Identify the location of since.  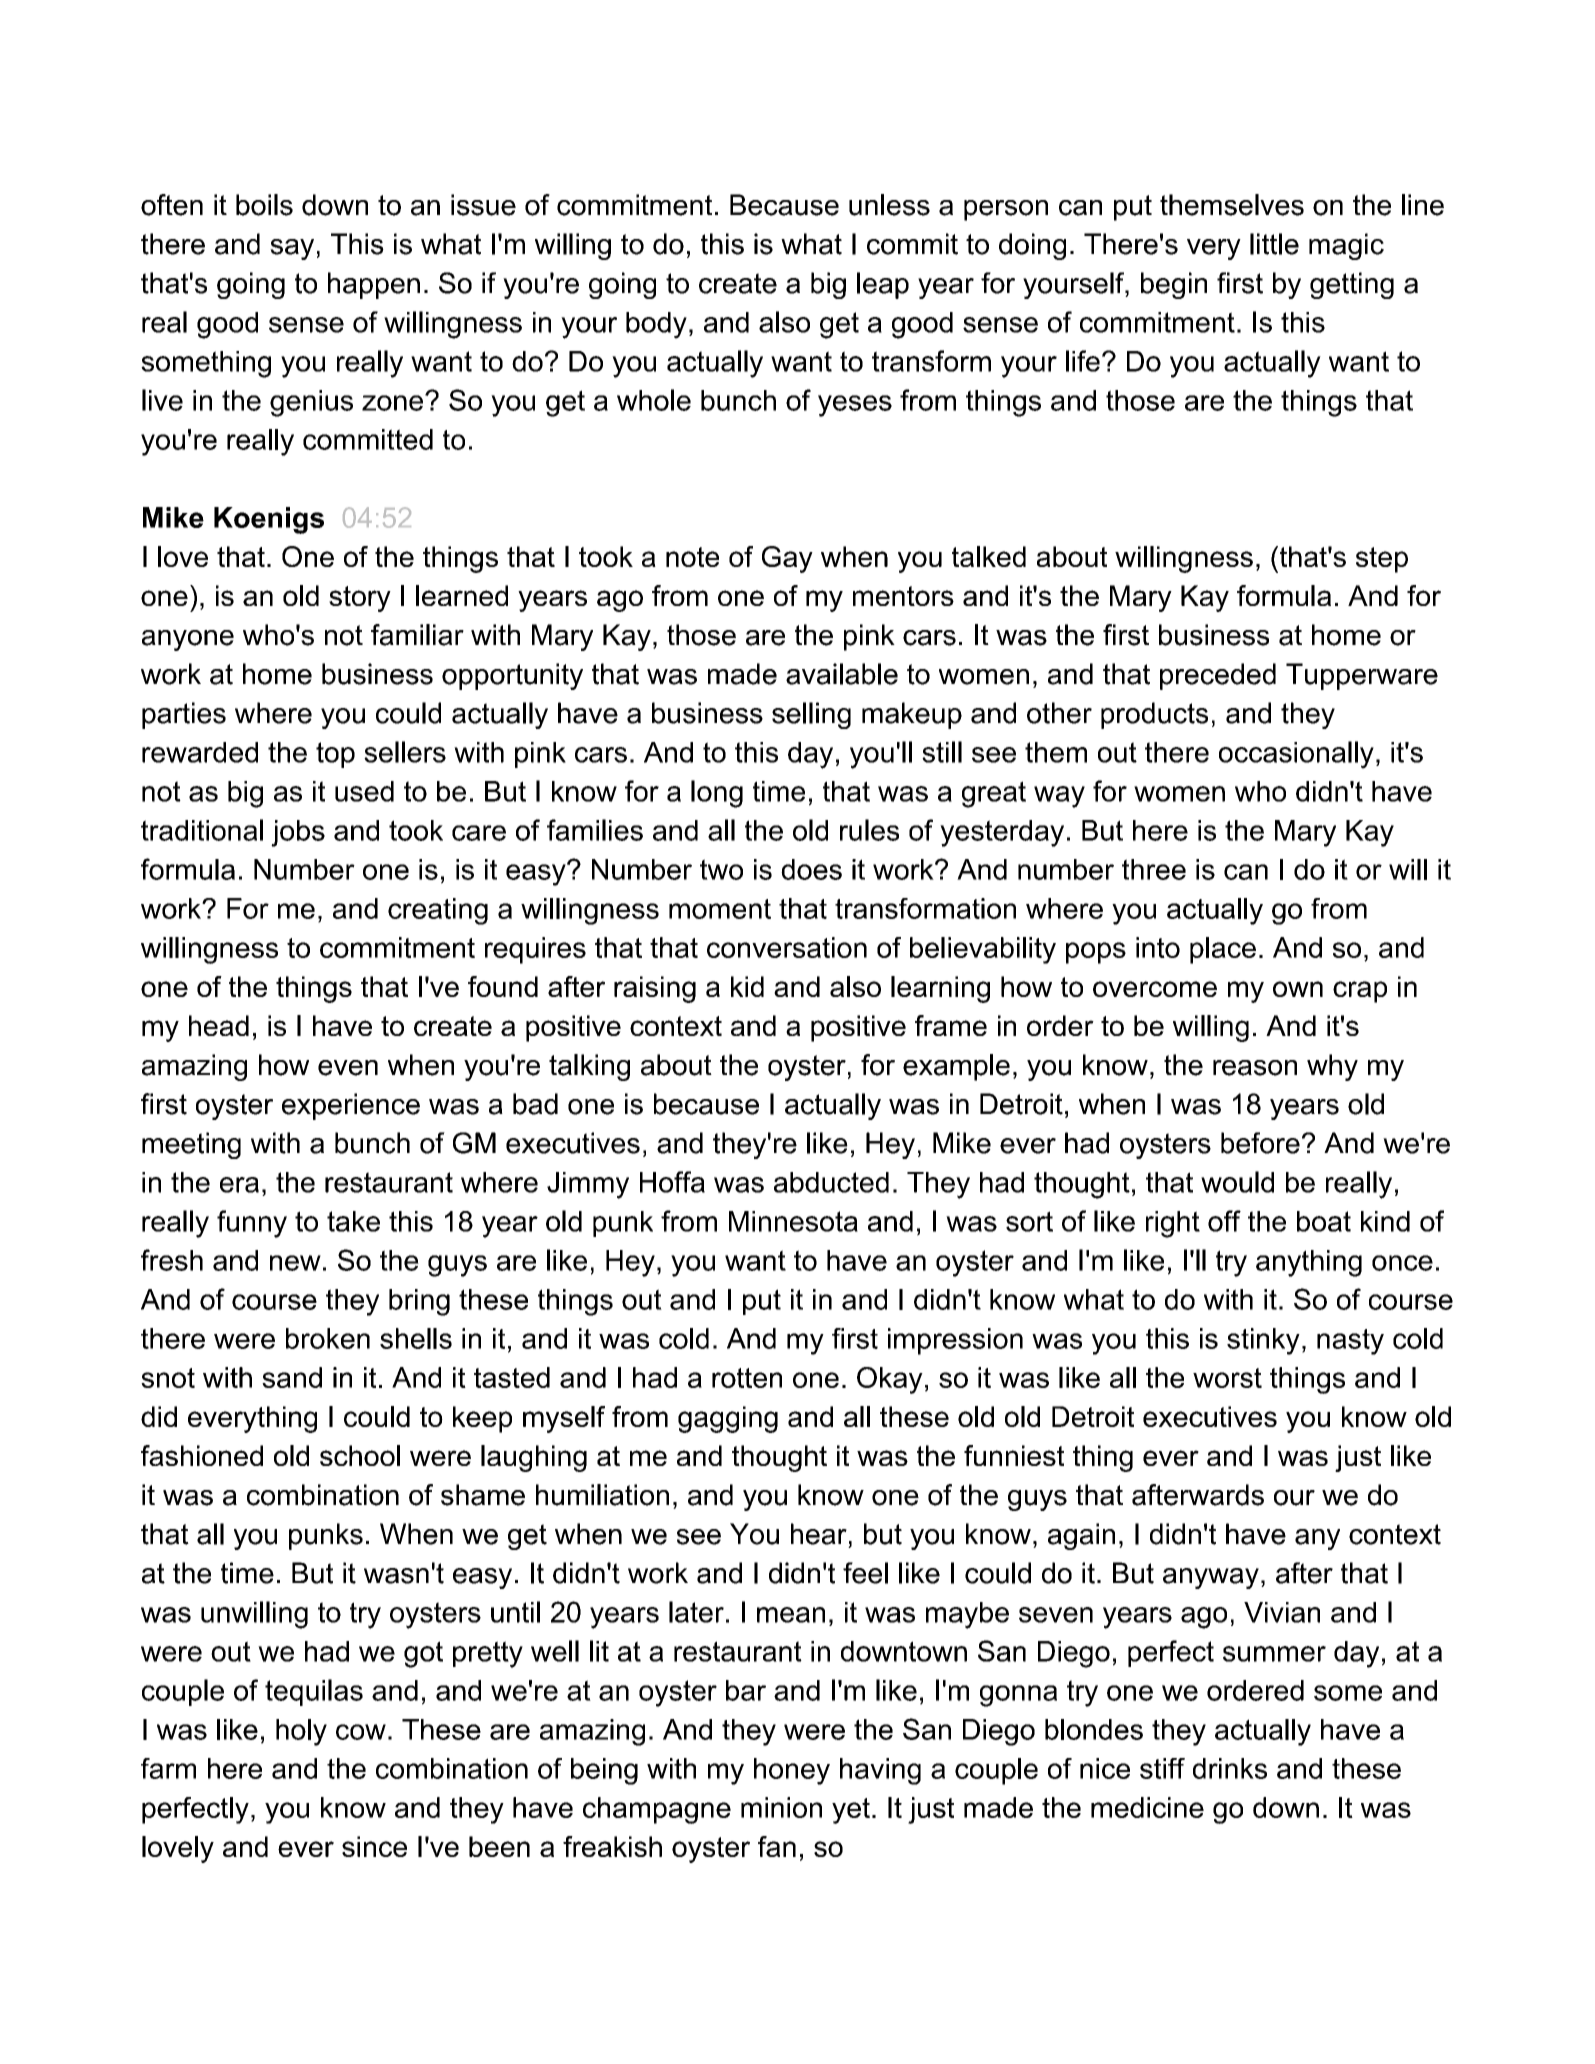
(374, 1846).
